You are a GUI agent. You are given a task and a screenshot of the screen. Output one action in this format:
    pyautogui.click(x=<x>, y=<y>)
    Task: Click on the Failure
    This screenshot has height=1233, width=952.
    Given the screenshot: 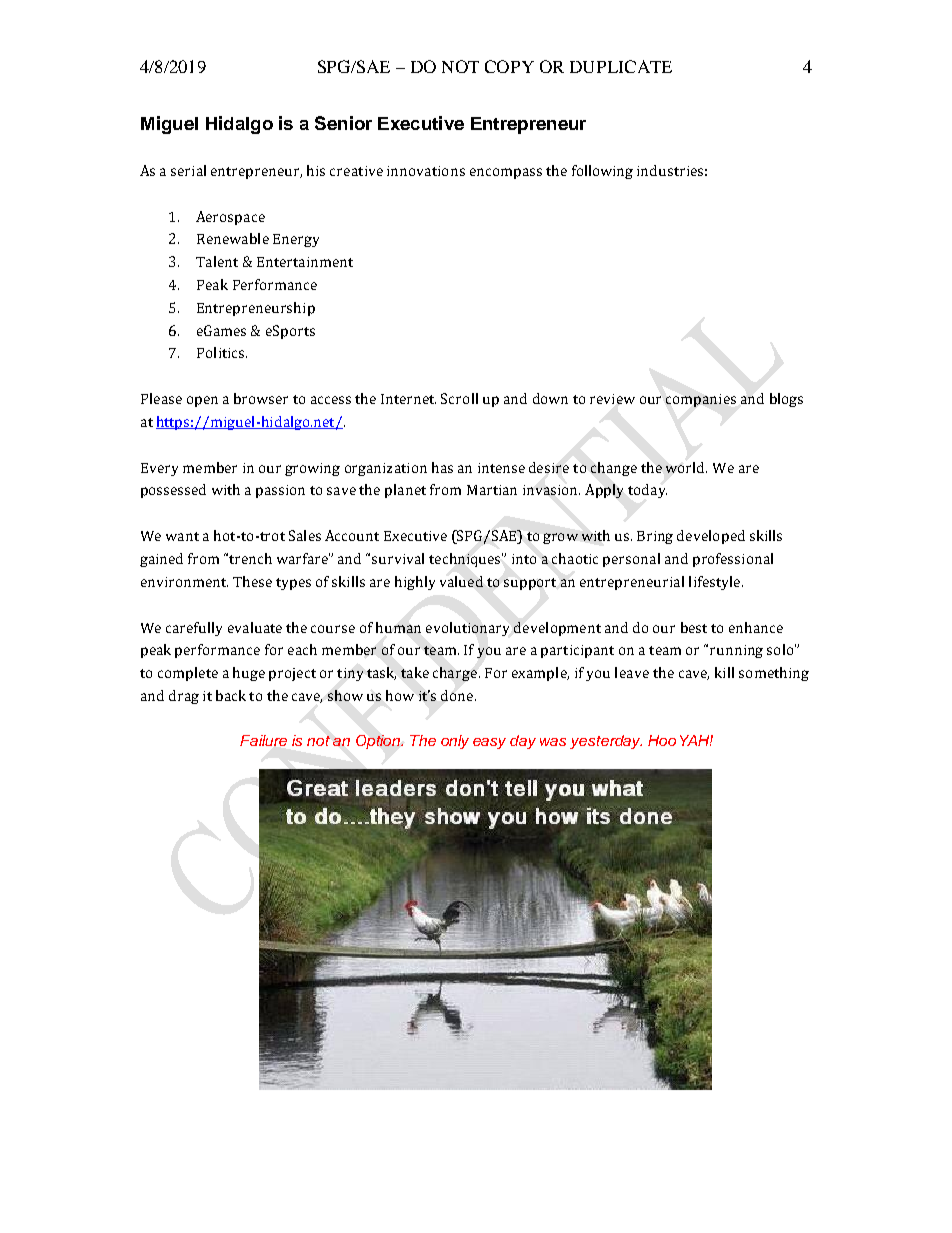 What is the action you would take?
    pyautogui.click(x=263, y=740)
